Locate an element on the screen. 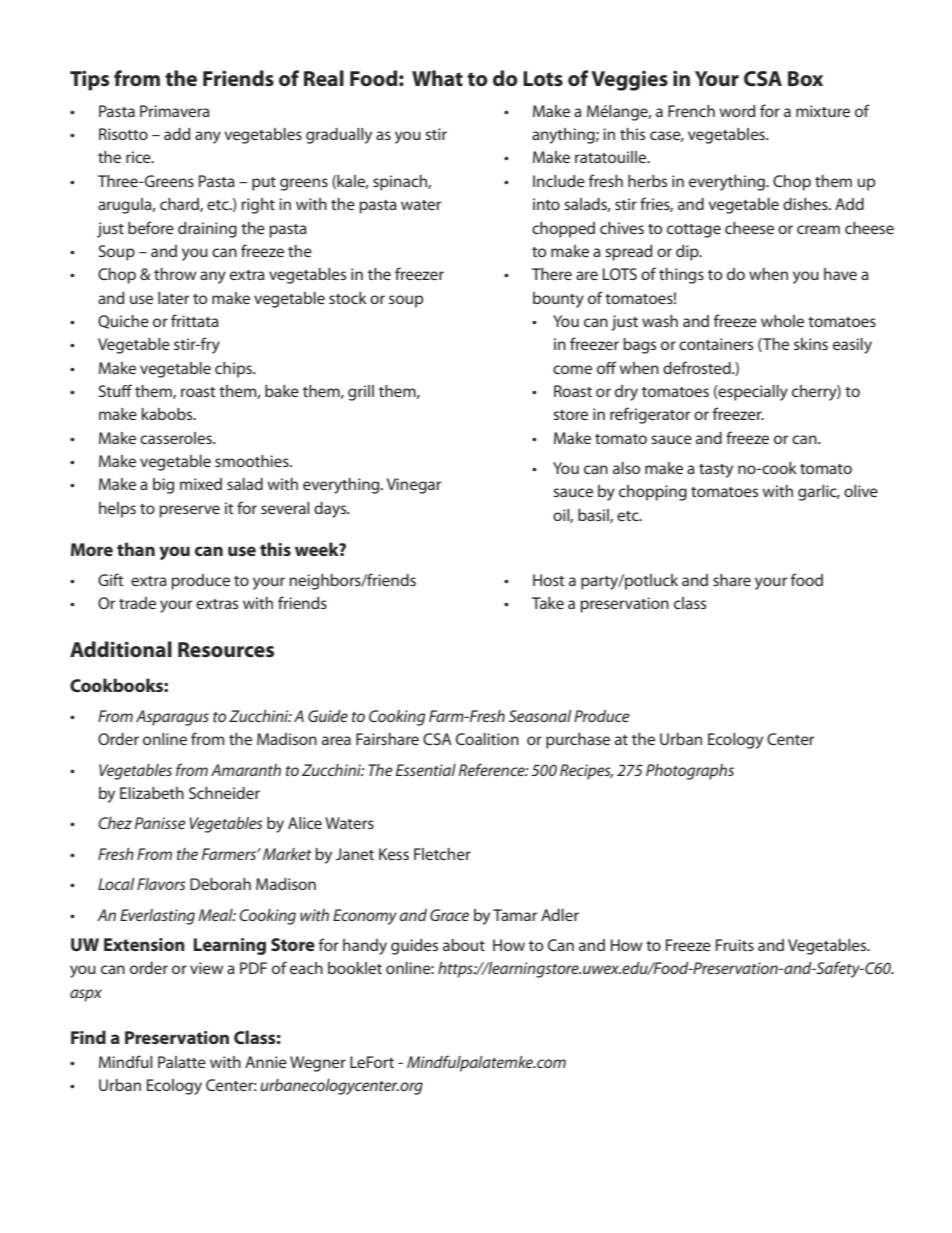 This screenshot has width=952, height=1233. Find is located at coordinates (88, 1037).
